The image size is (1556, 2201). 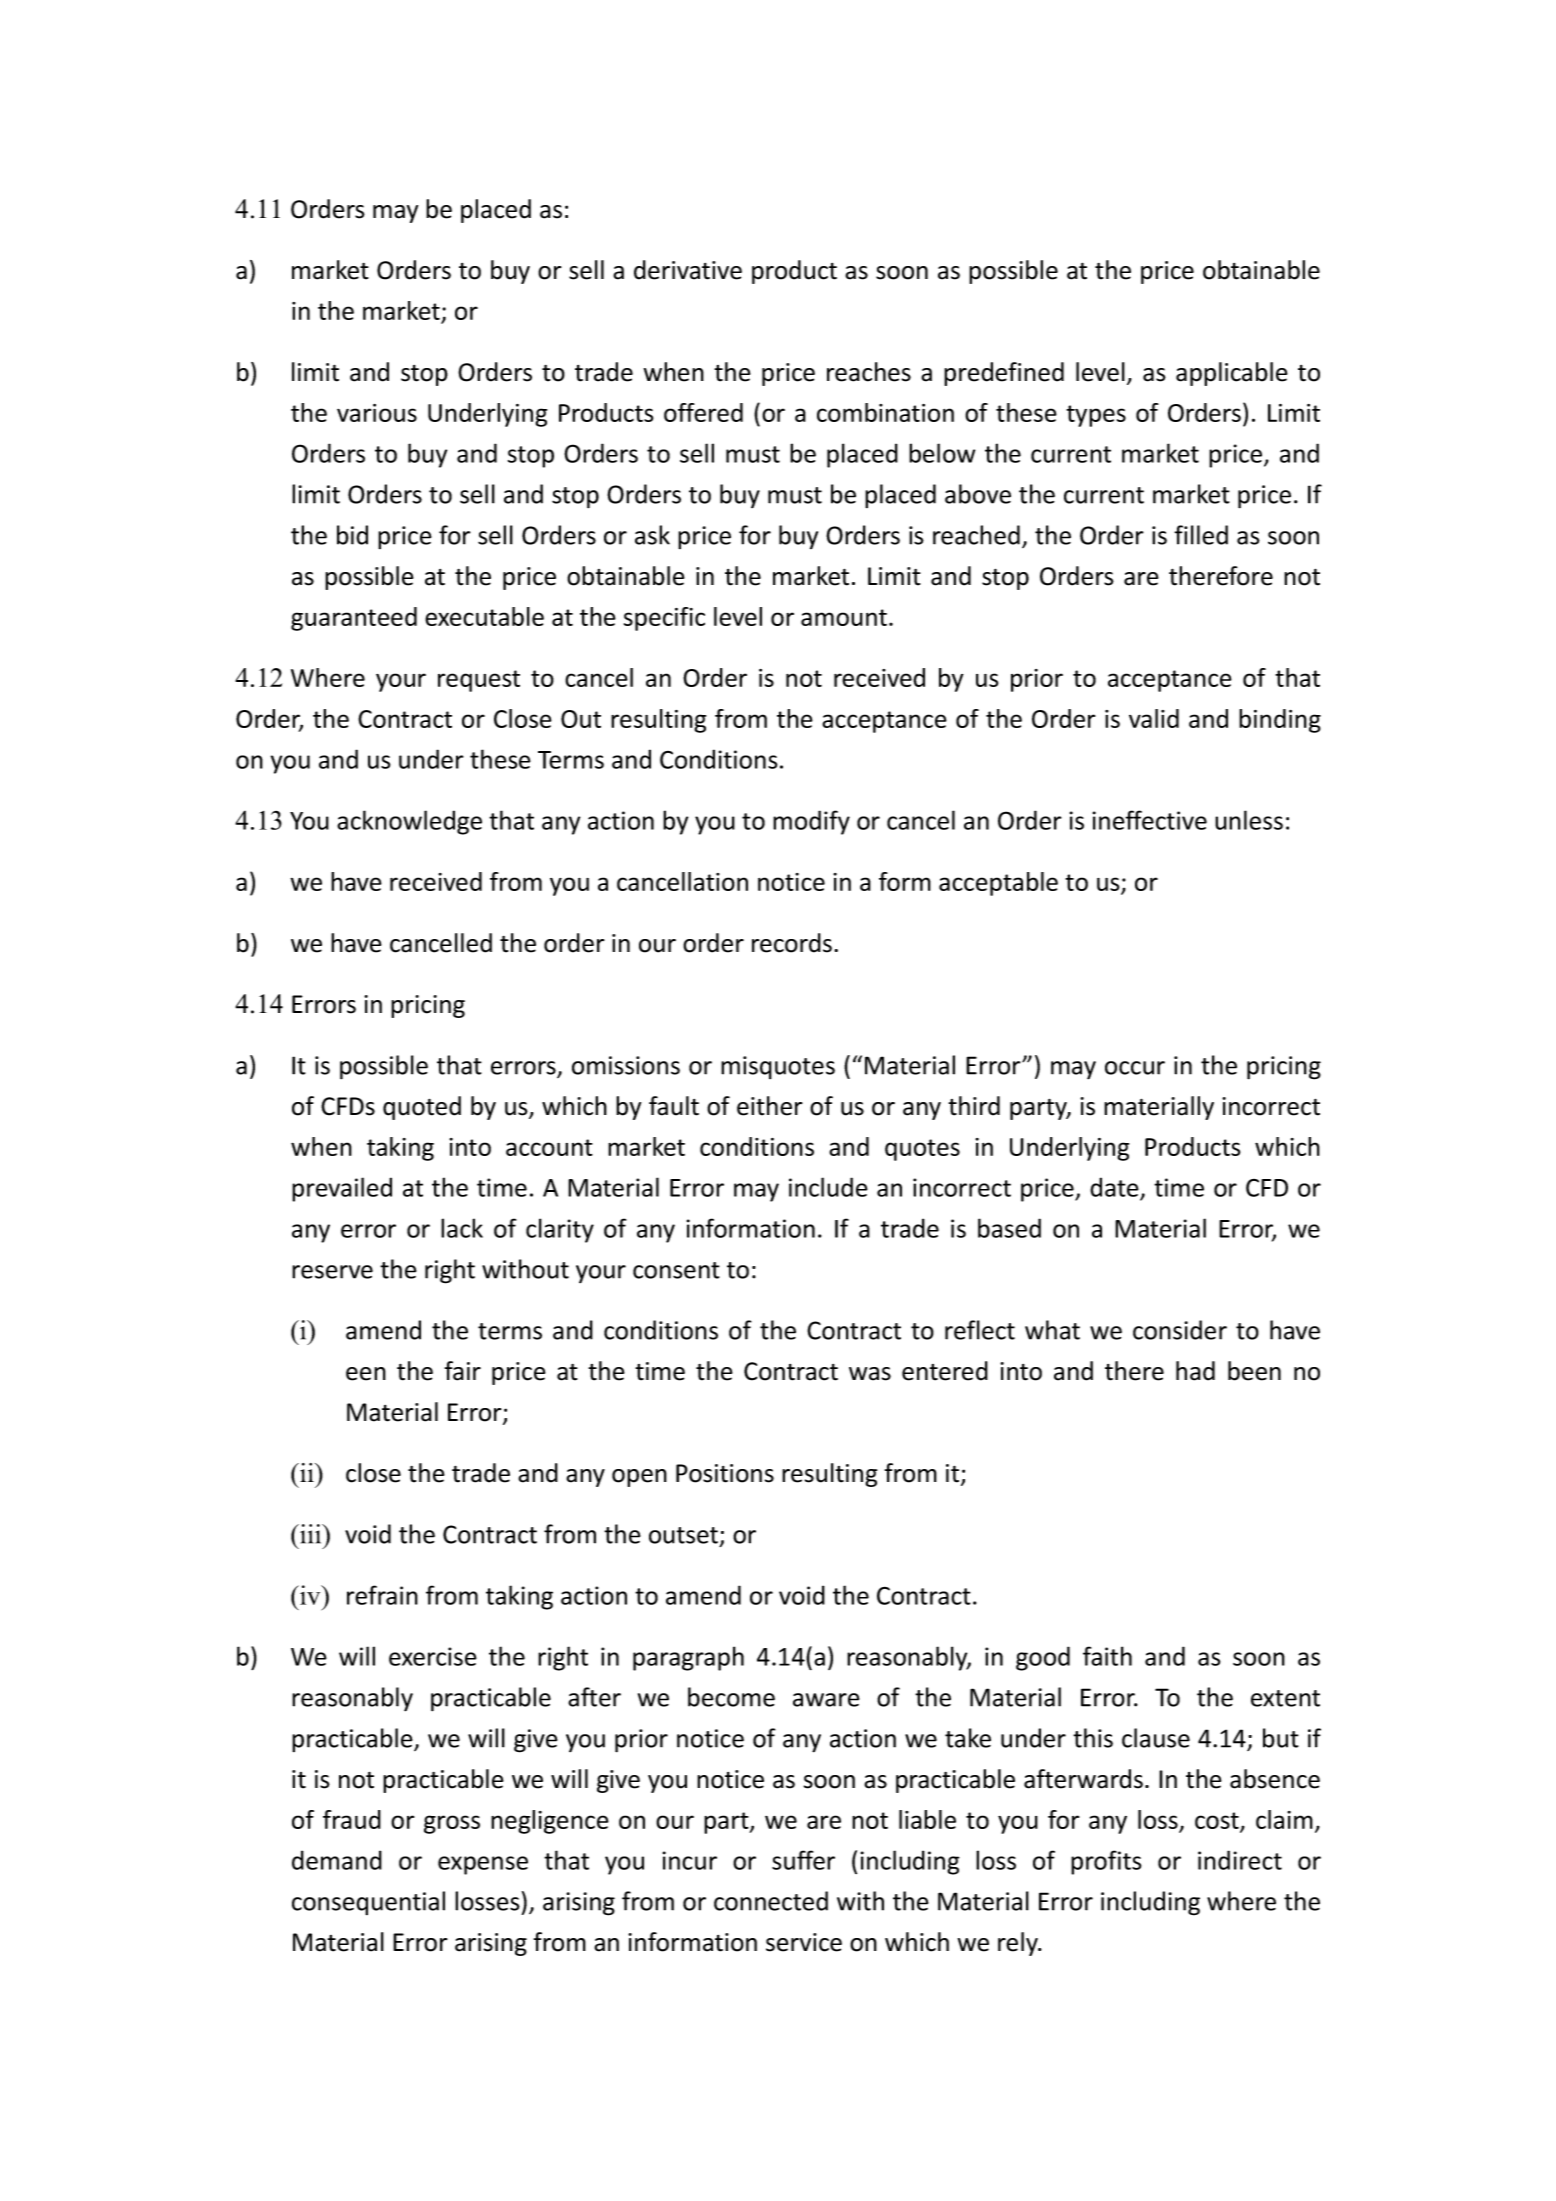 I want to click on quoted, so click(x=422, y=1108).
